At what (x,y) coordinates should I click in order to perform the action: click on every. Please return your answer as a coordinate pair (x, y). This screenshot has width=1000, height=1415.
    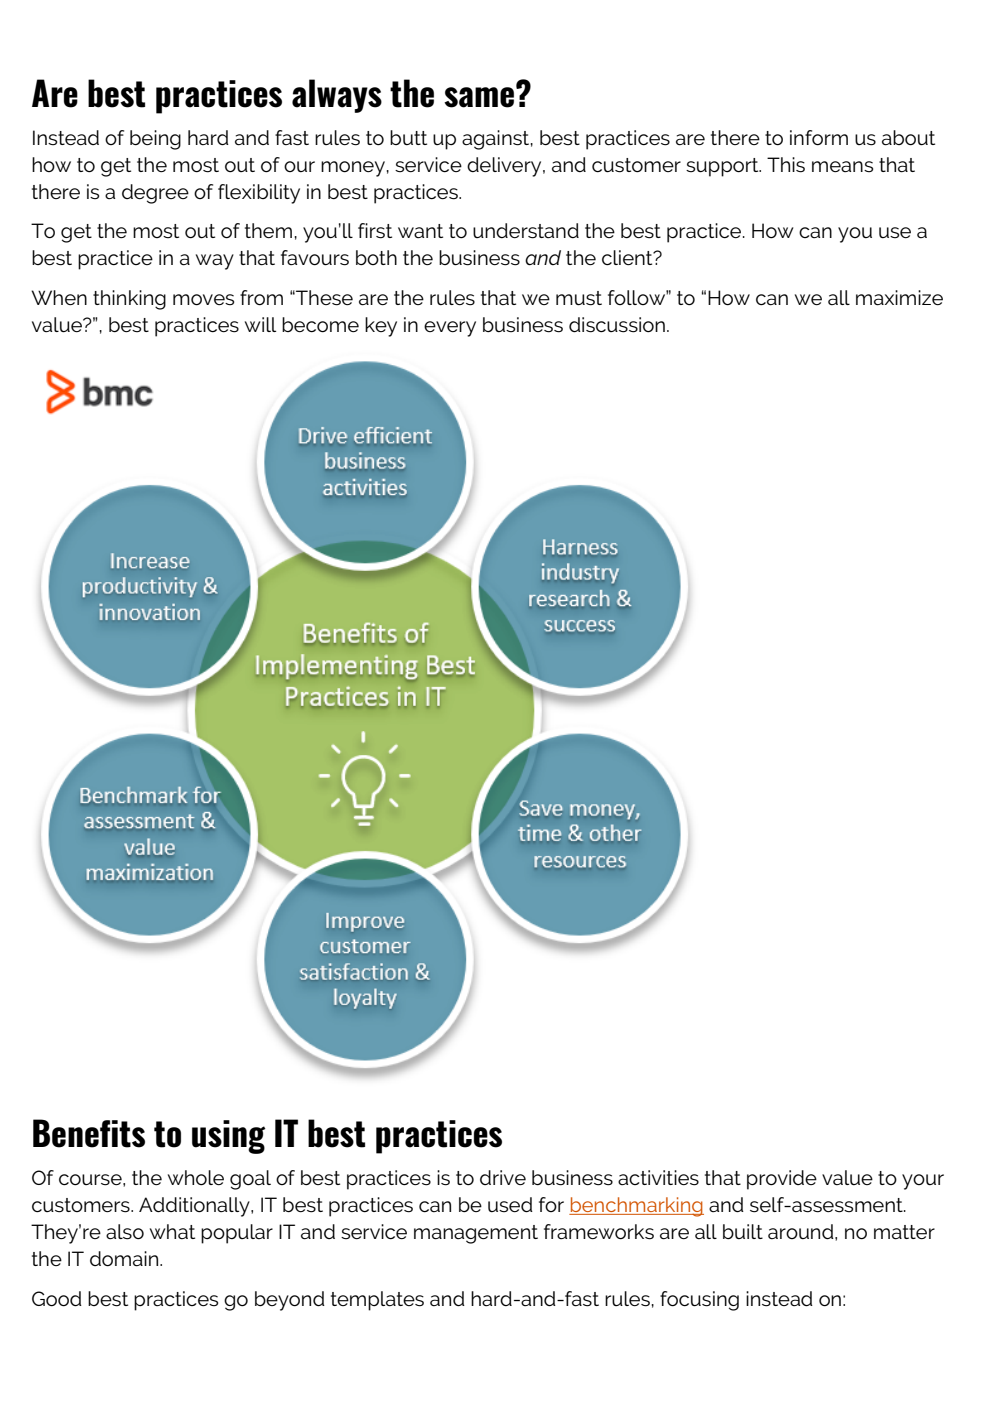
    Looking at the image, I should click on (450, 329).
